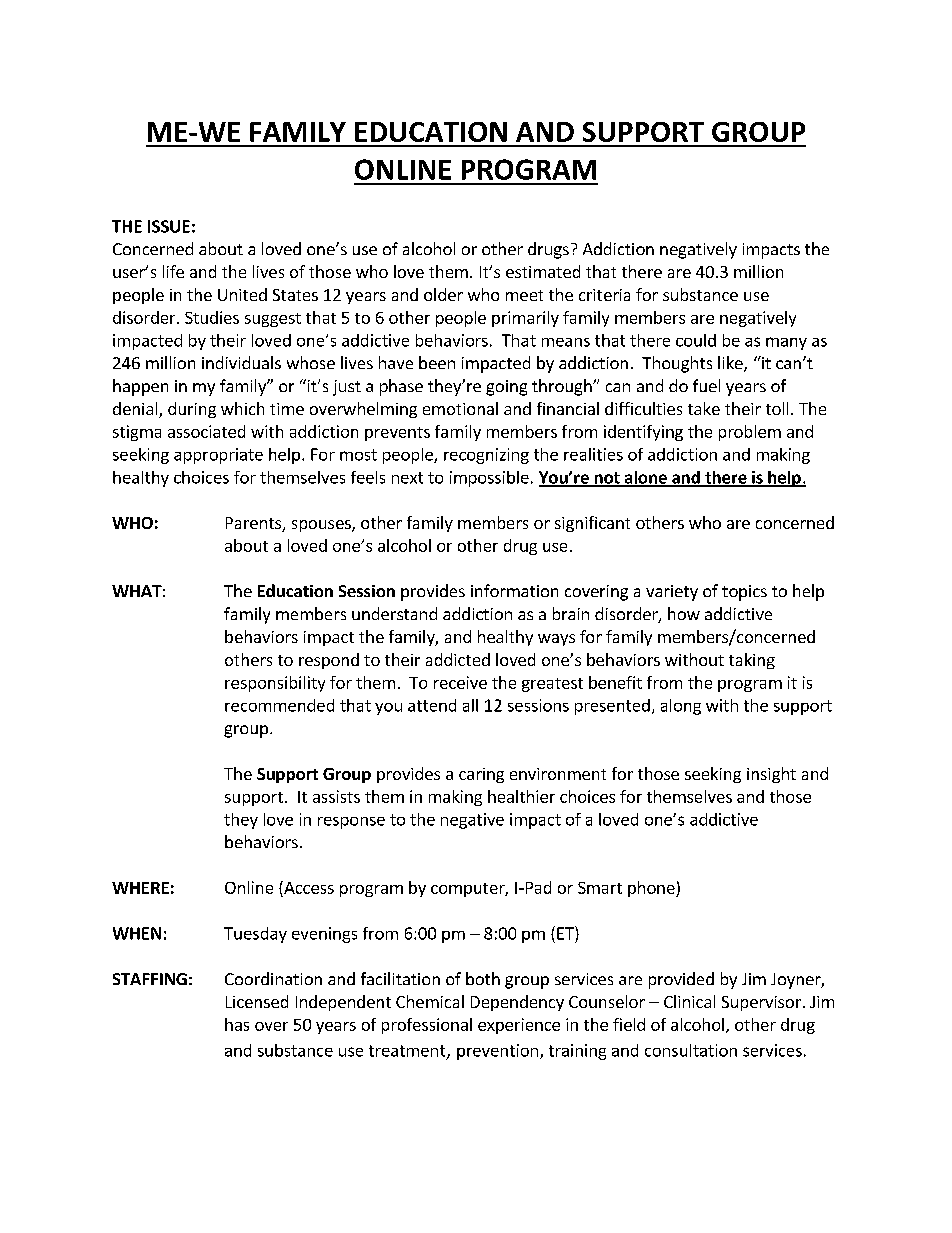 The height and width of the document is (1233, 952). I want to click on responsibility, so click(275, 684).
